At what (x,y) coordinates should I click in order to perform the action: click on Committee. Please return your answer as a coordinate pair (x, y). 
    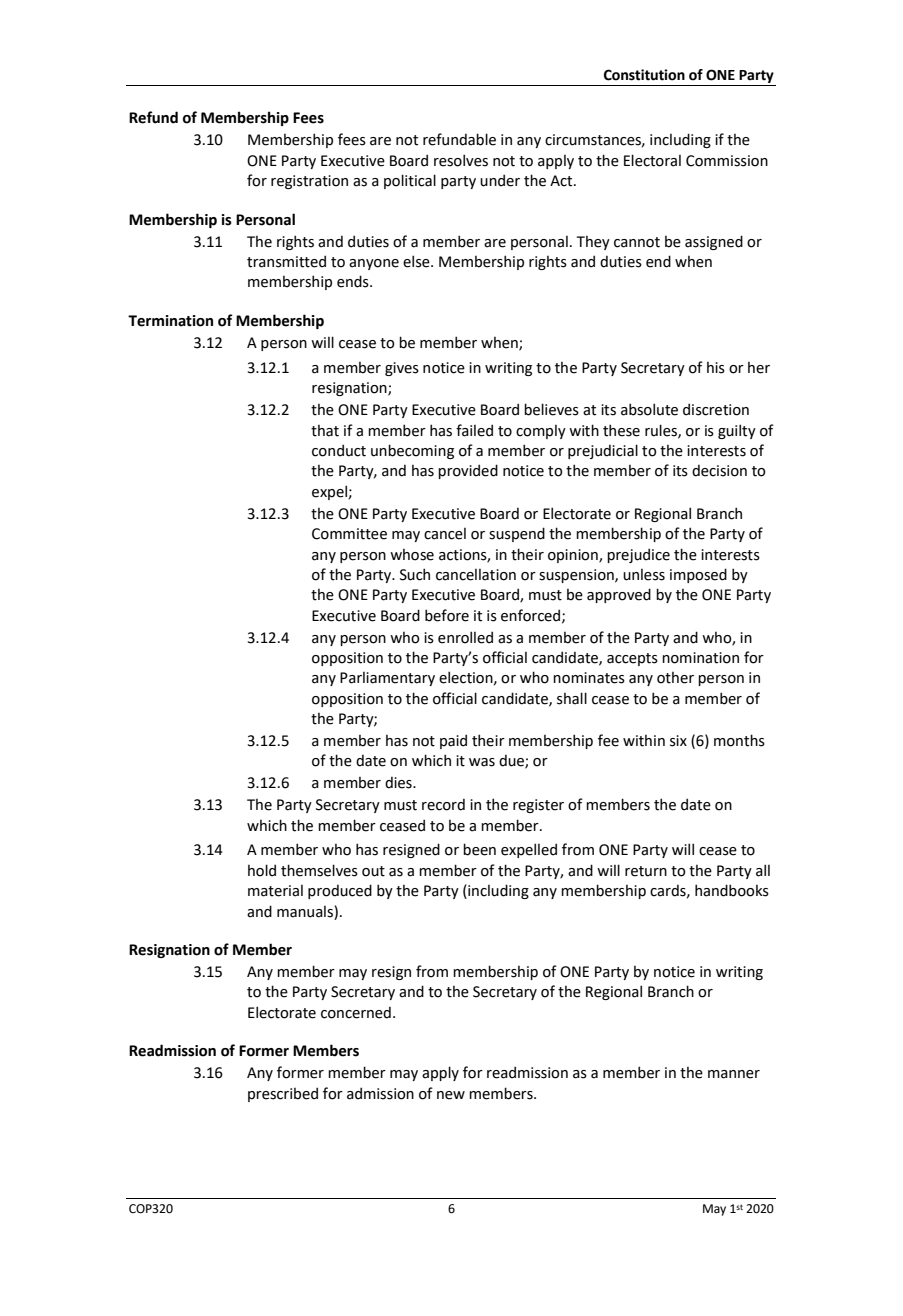
    Looking at the image, I should click on (349, 534).
